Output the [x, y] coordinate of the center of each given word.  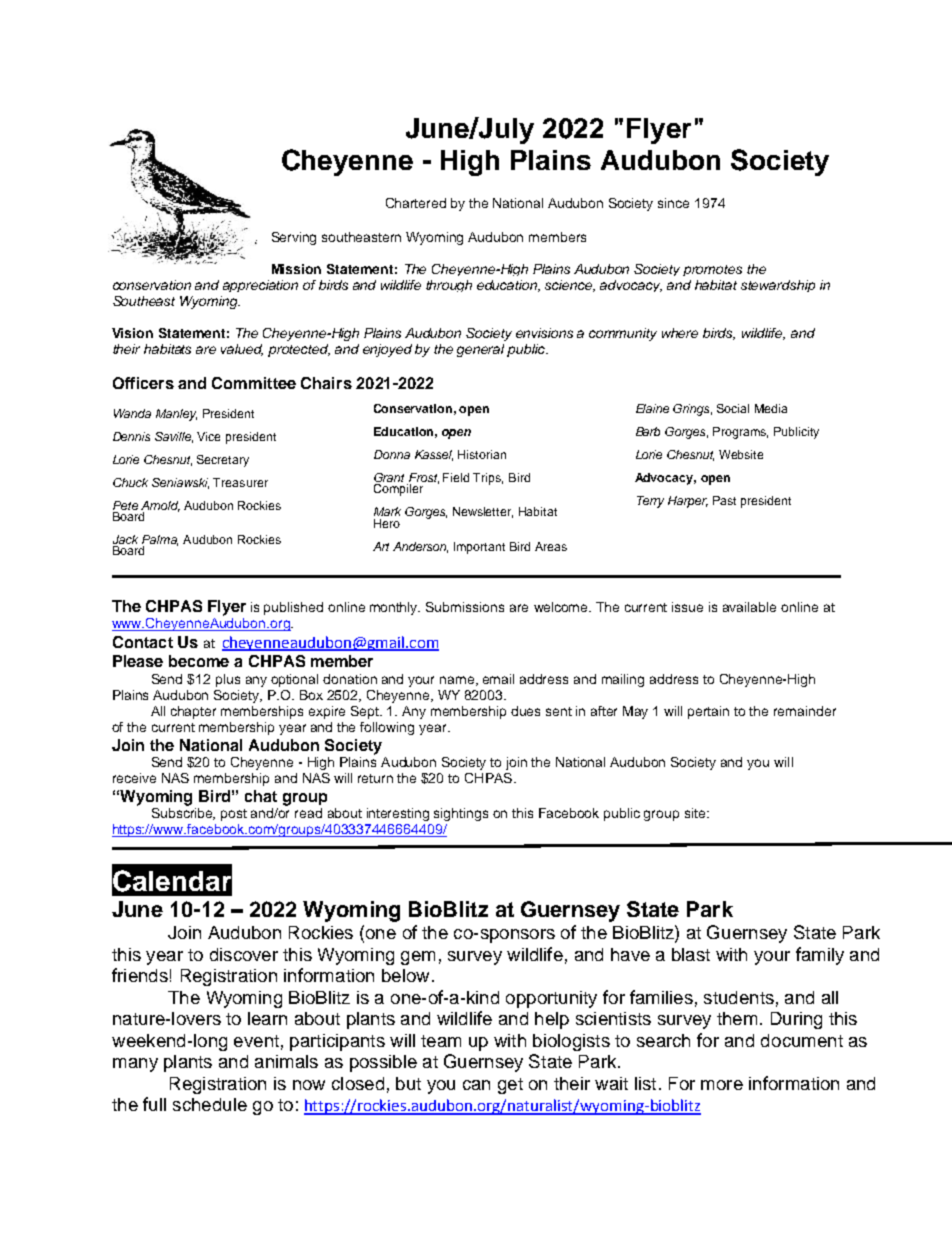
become [199, 661]
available [749, 607]
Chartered [416, 203]
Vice [208, 436]
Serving [294, 238]
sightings [461, 814]
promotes [712, 270]
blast [691, 954]
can [476, 1085]
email [498, 679]
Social [733, 408]
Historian [482, 454]
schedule [210, 1104]
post [234, 815]
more [722, 1085]
